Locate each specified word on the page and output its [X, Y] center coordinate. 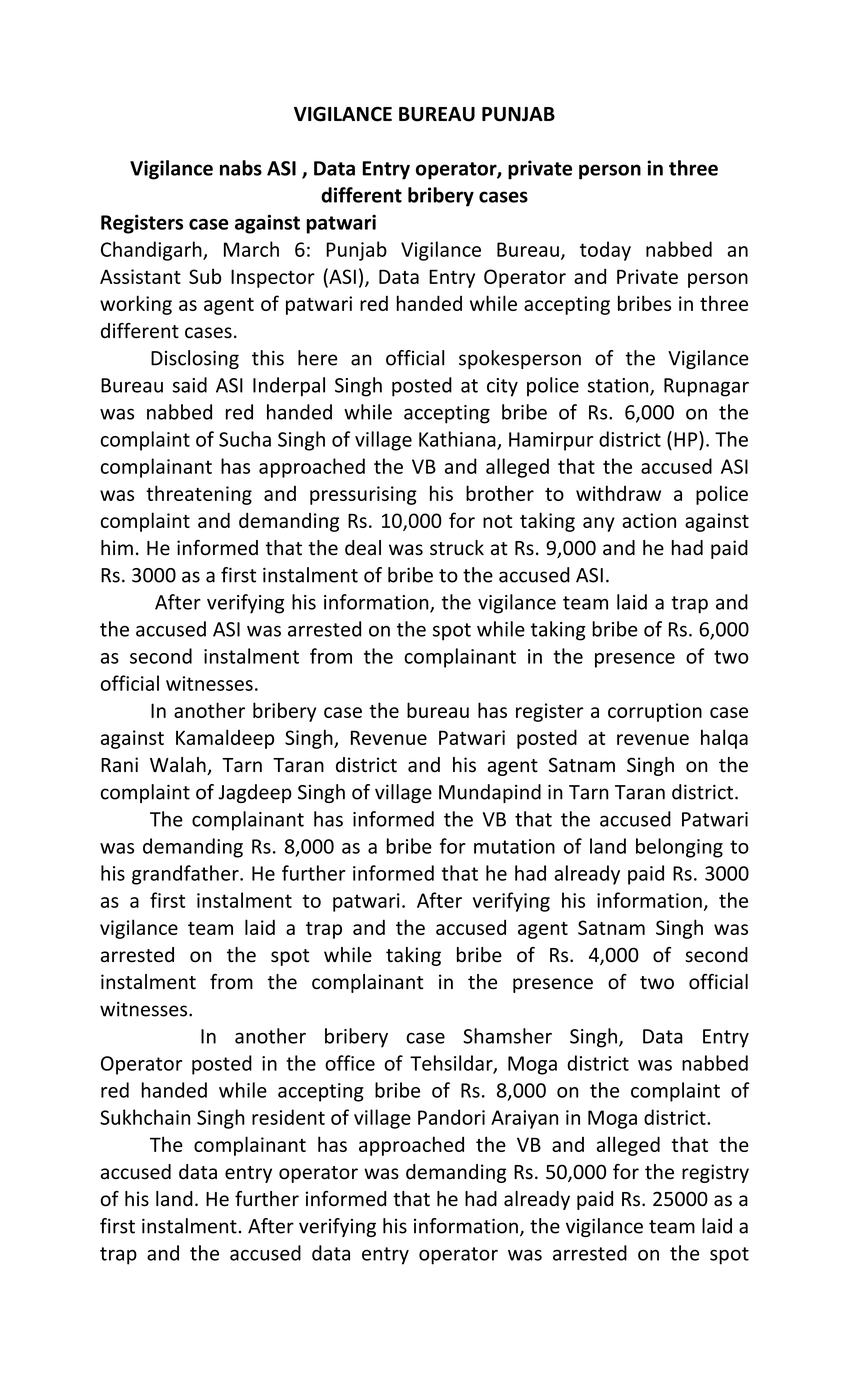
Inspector [273, 278]
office [350, 1063]
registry [715, 1173]
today [605, 251]
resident [288, 1117]
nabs [241, 168]
